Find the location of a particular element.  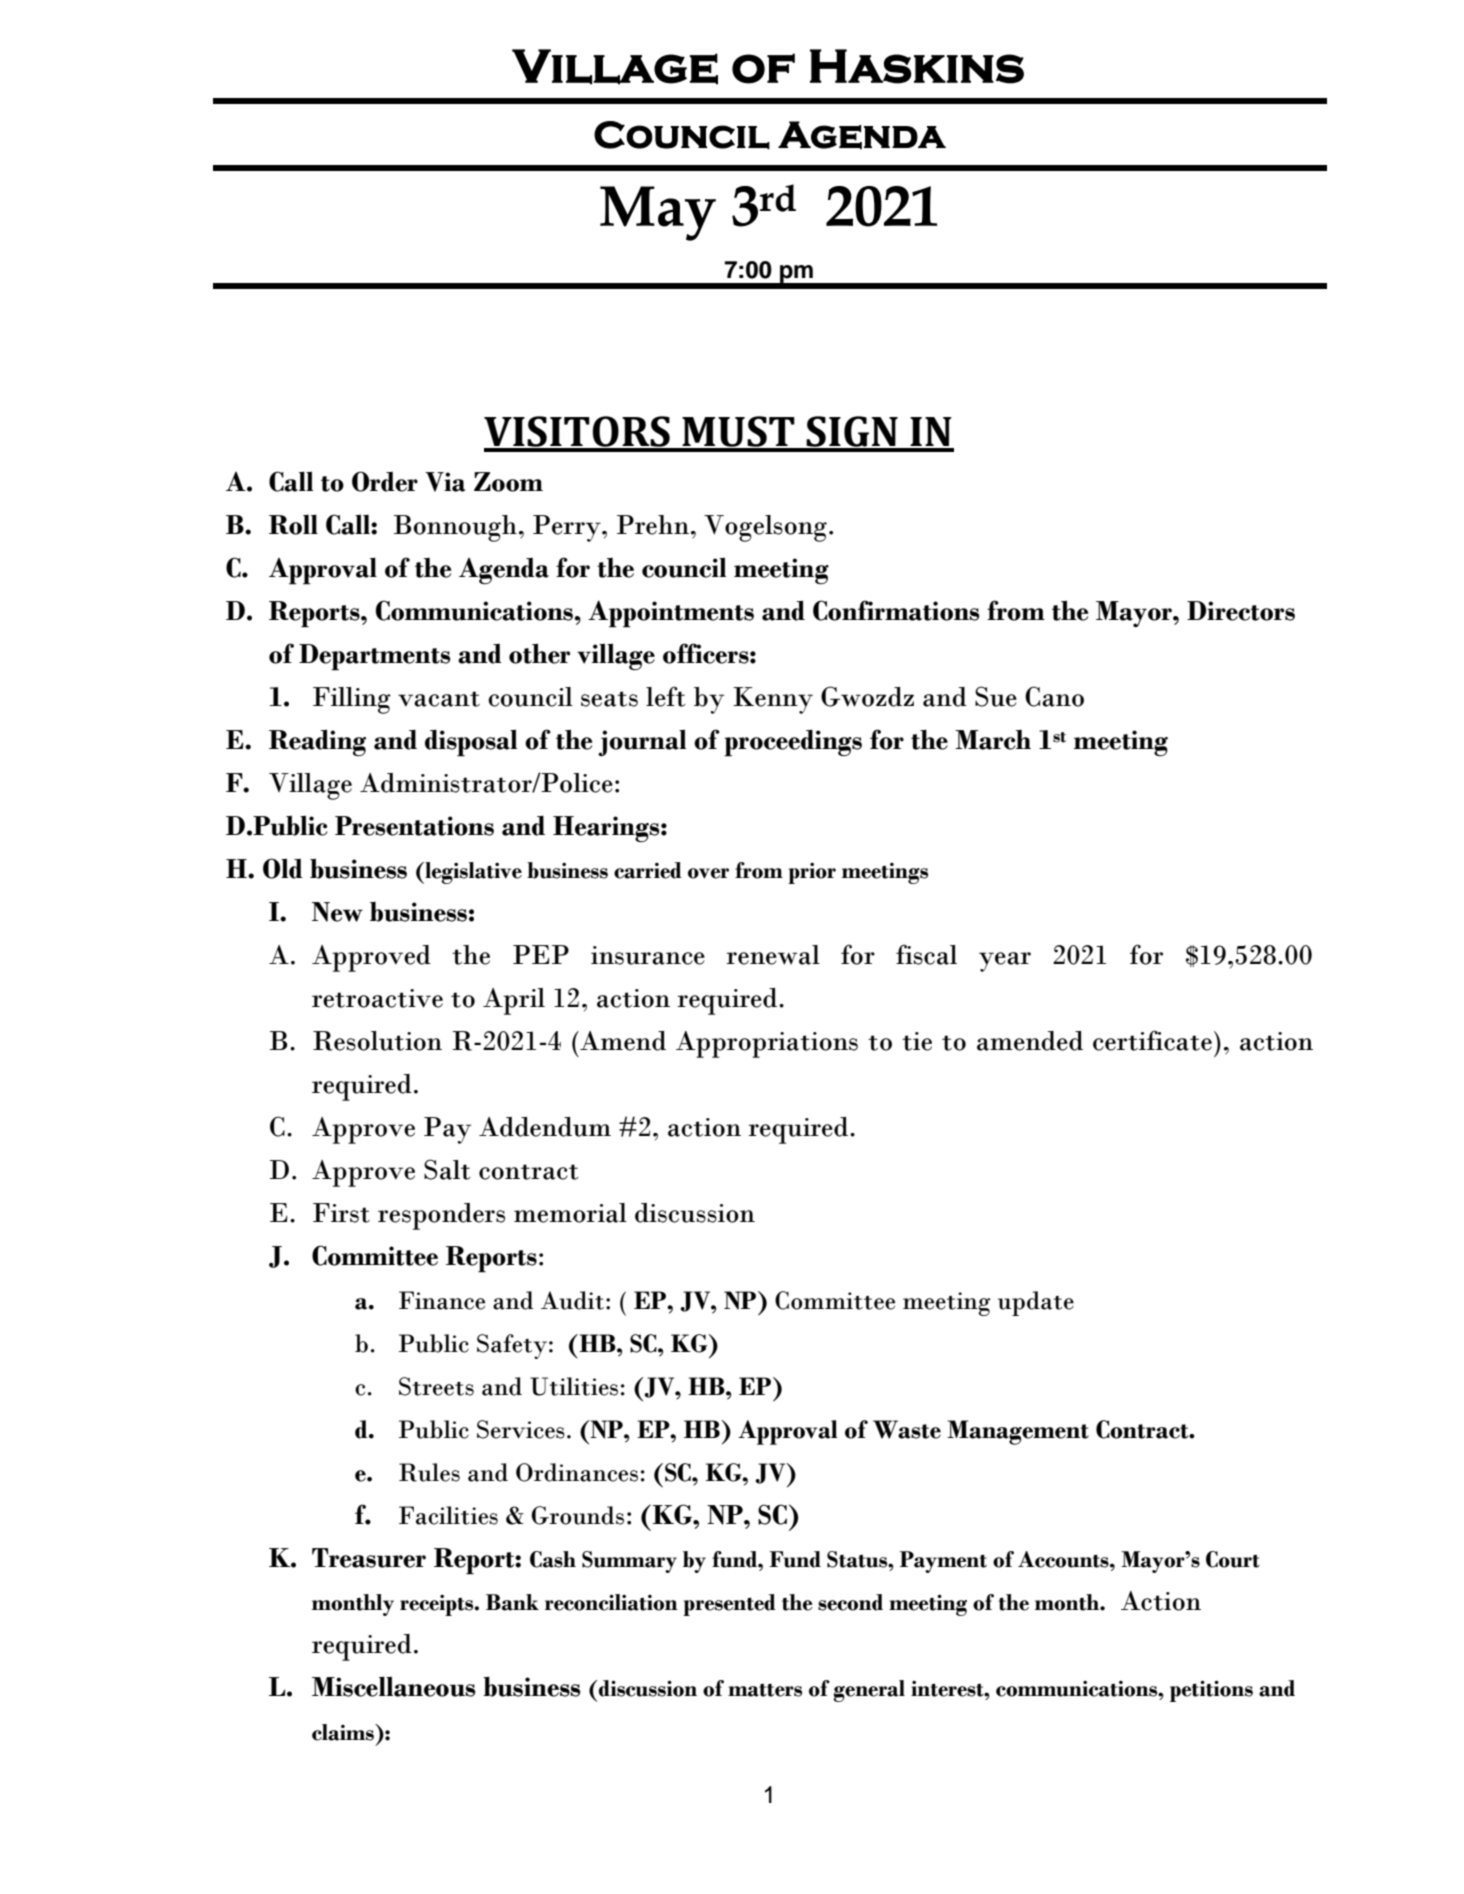

matters is located at coordinates (765, 1690).
